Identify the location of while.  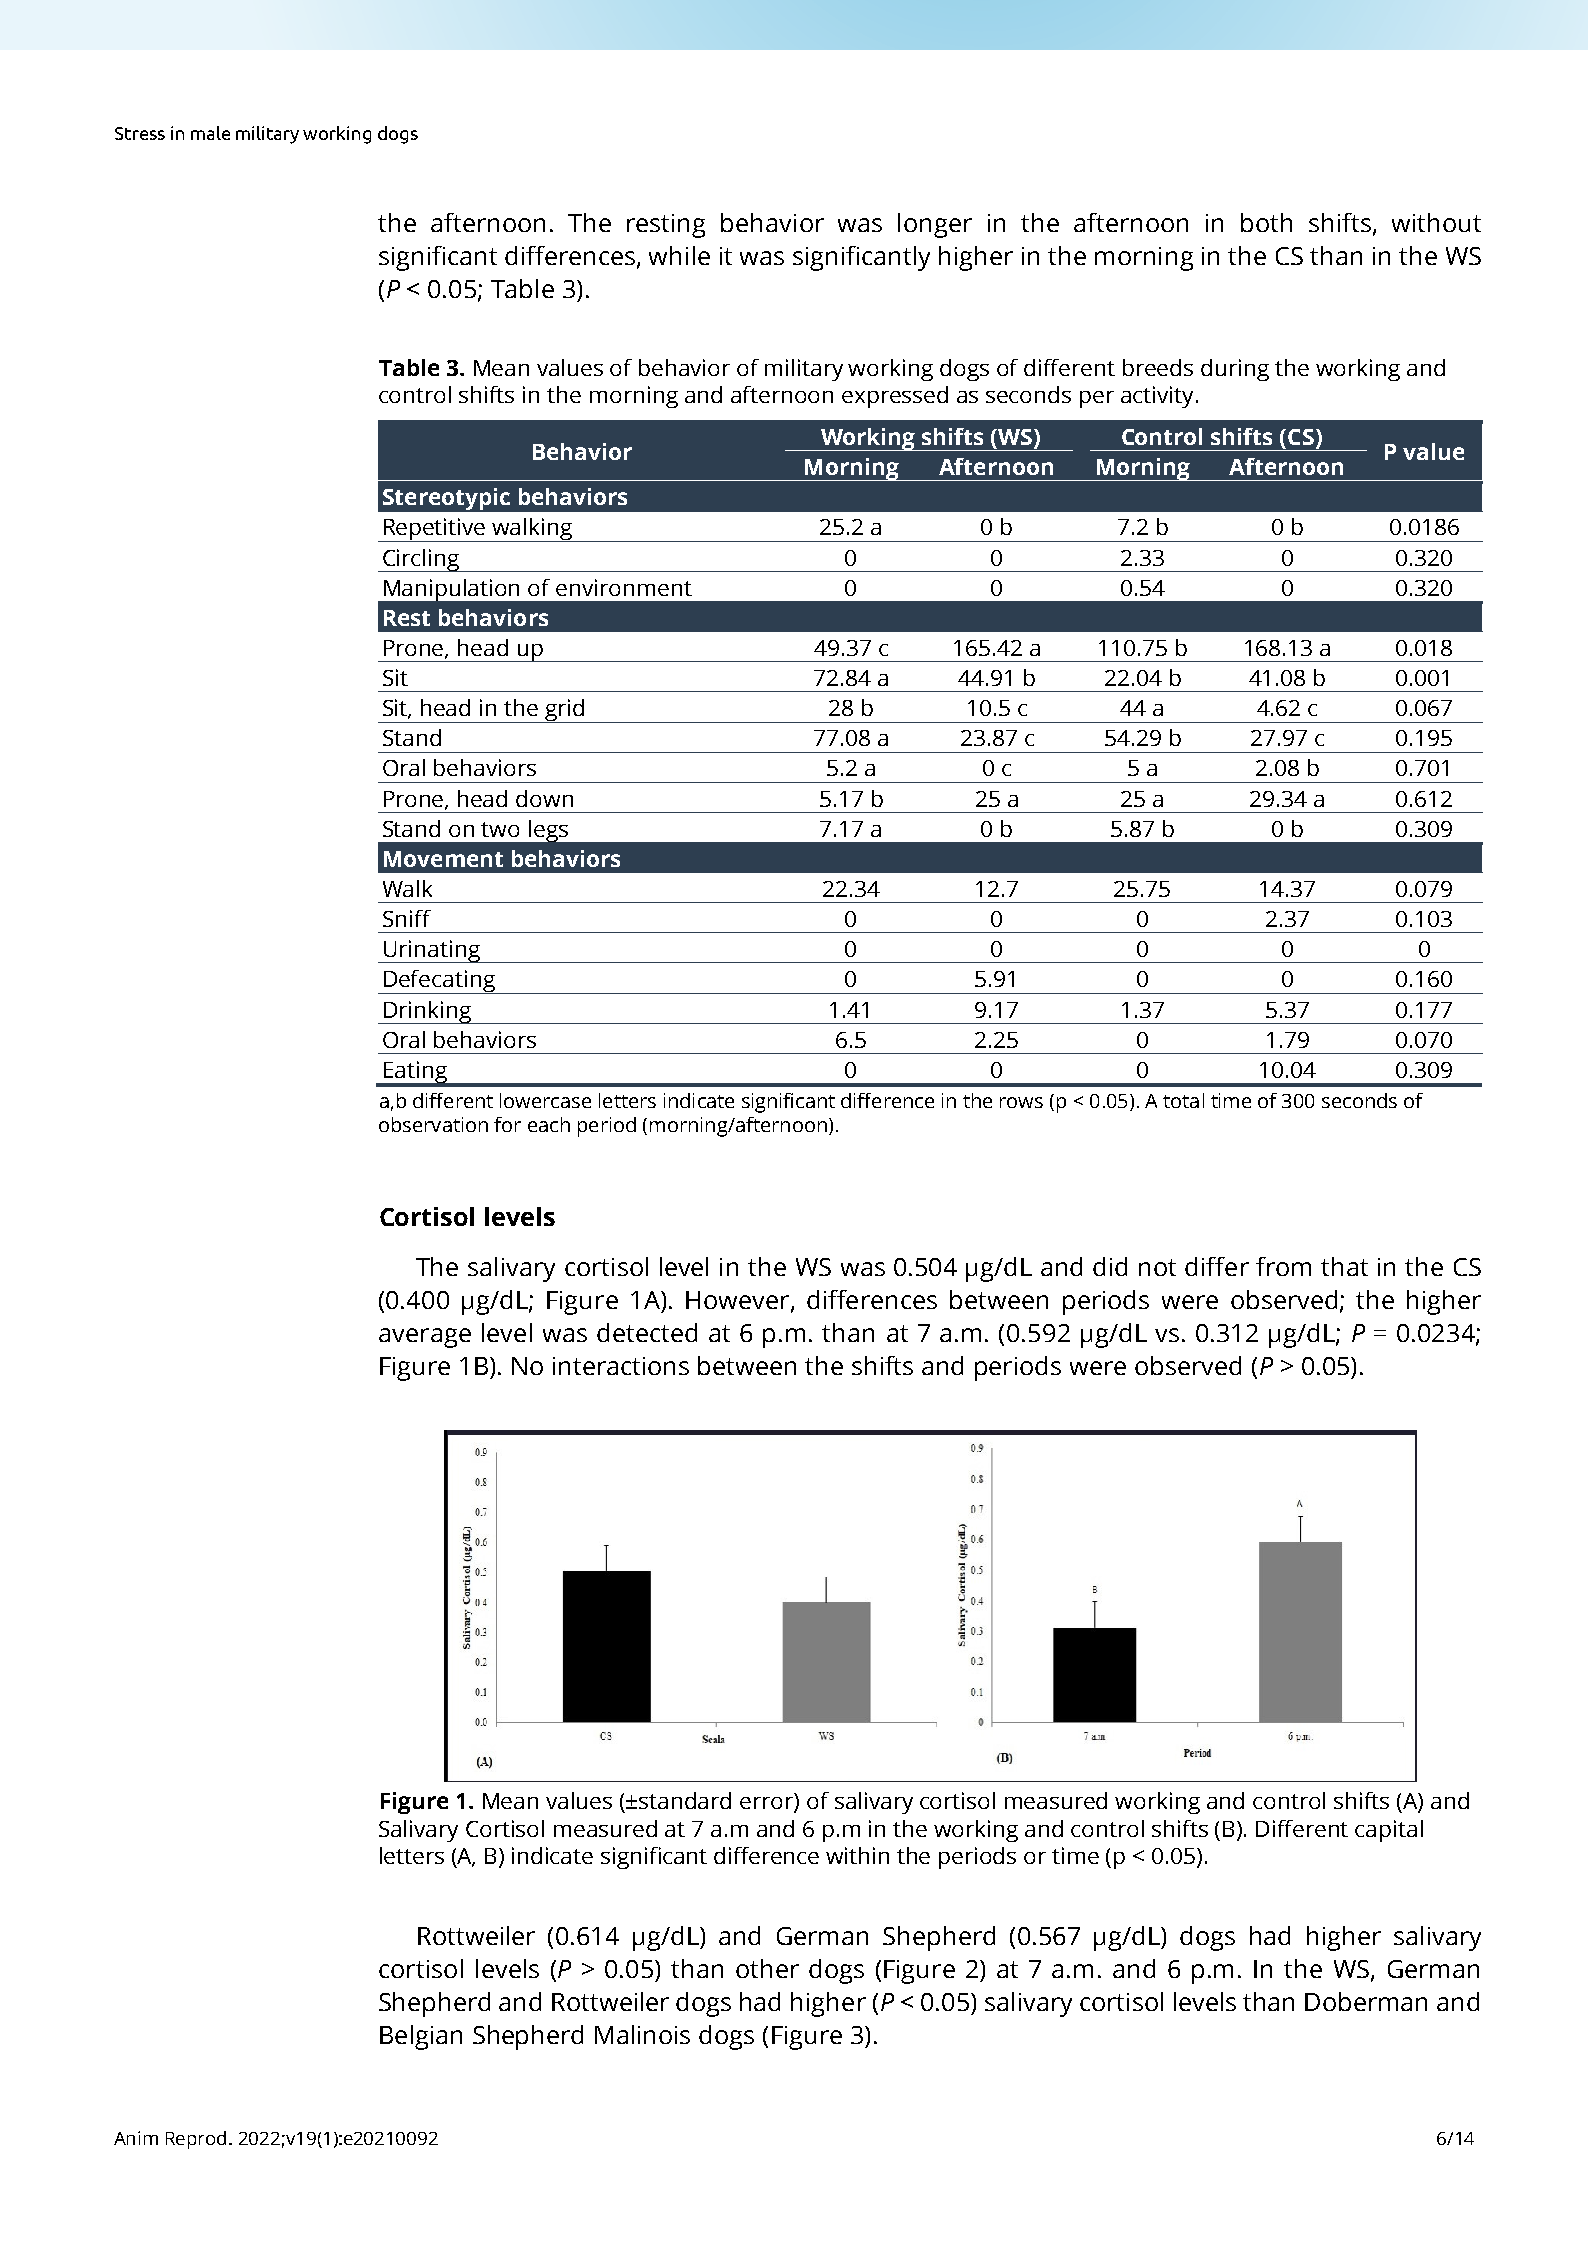
(679, 255).
